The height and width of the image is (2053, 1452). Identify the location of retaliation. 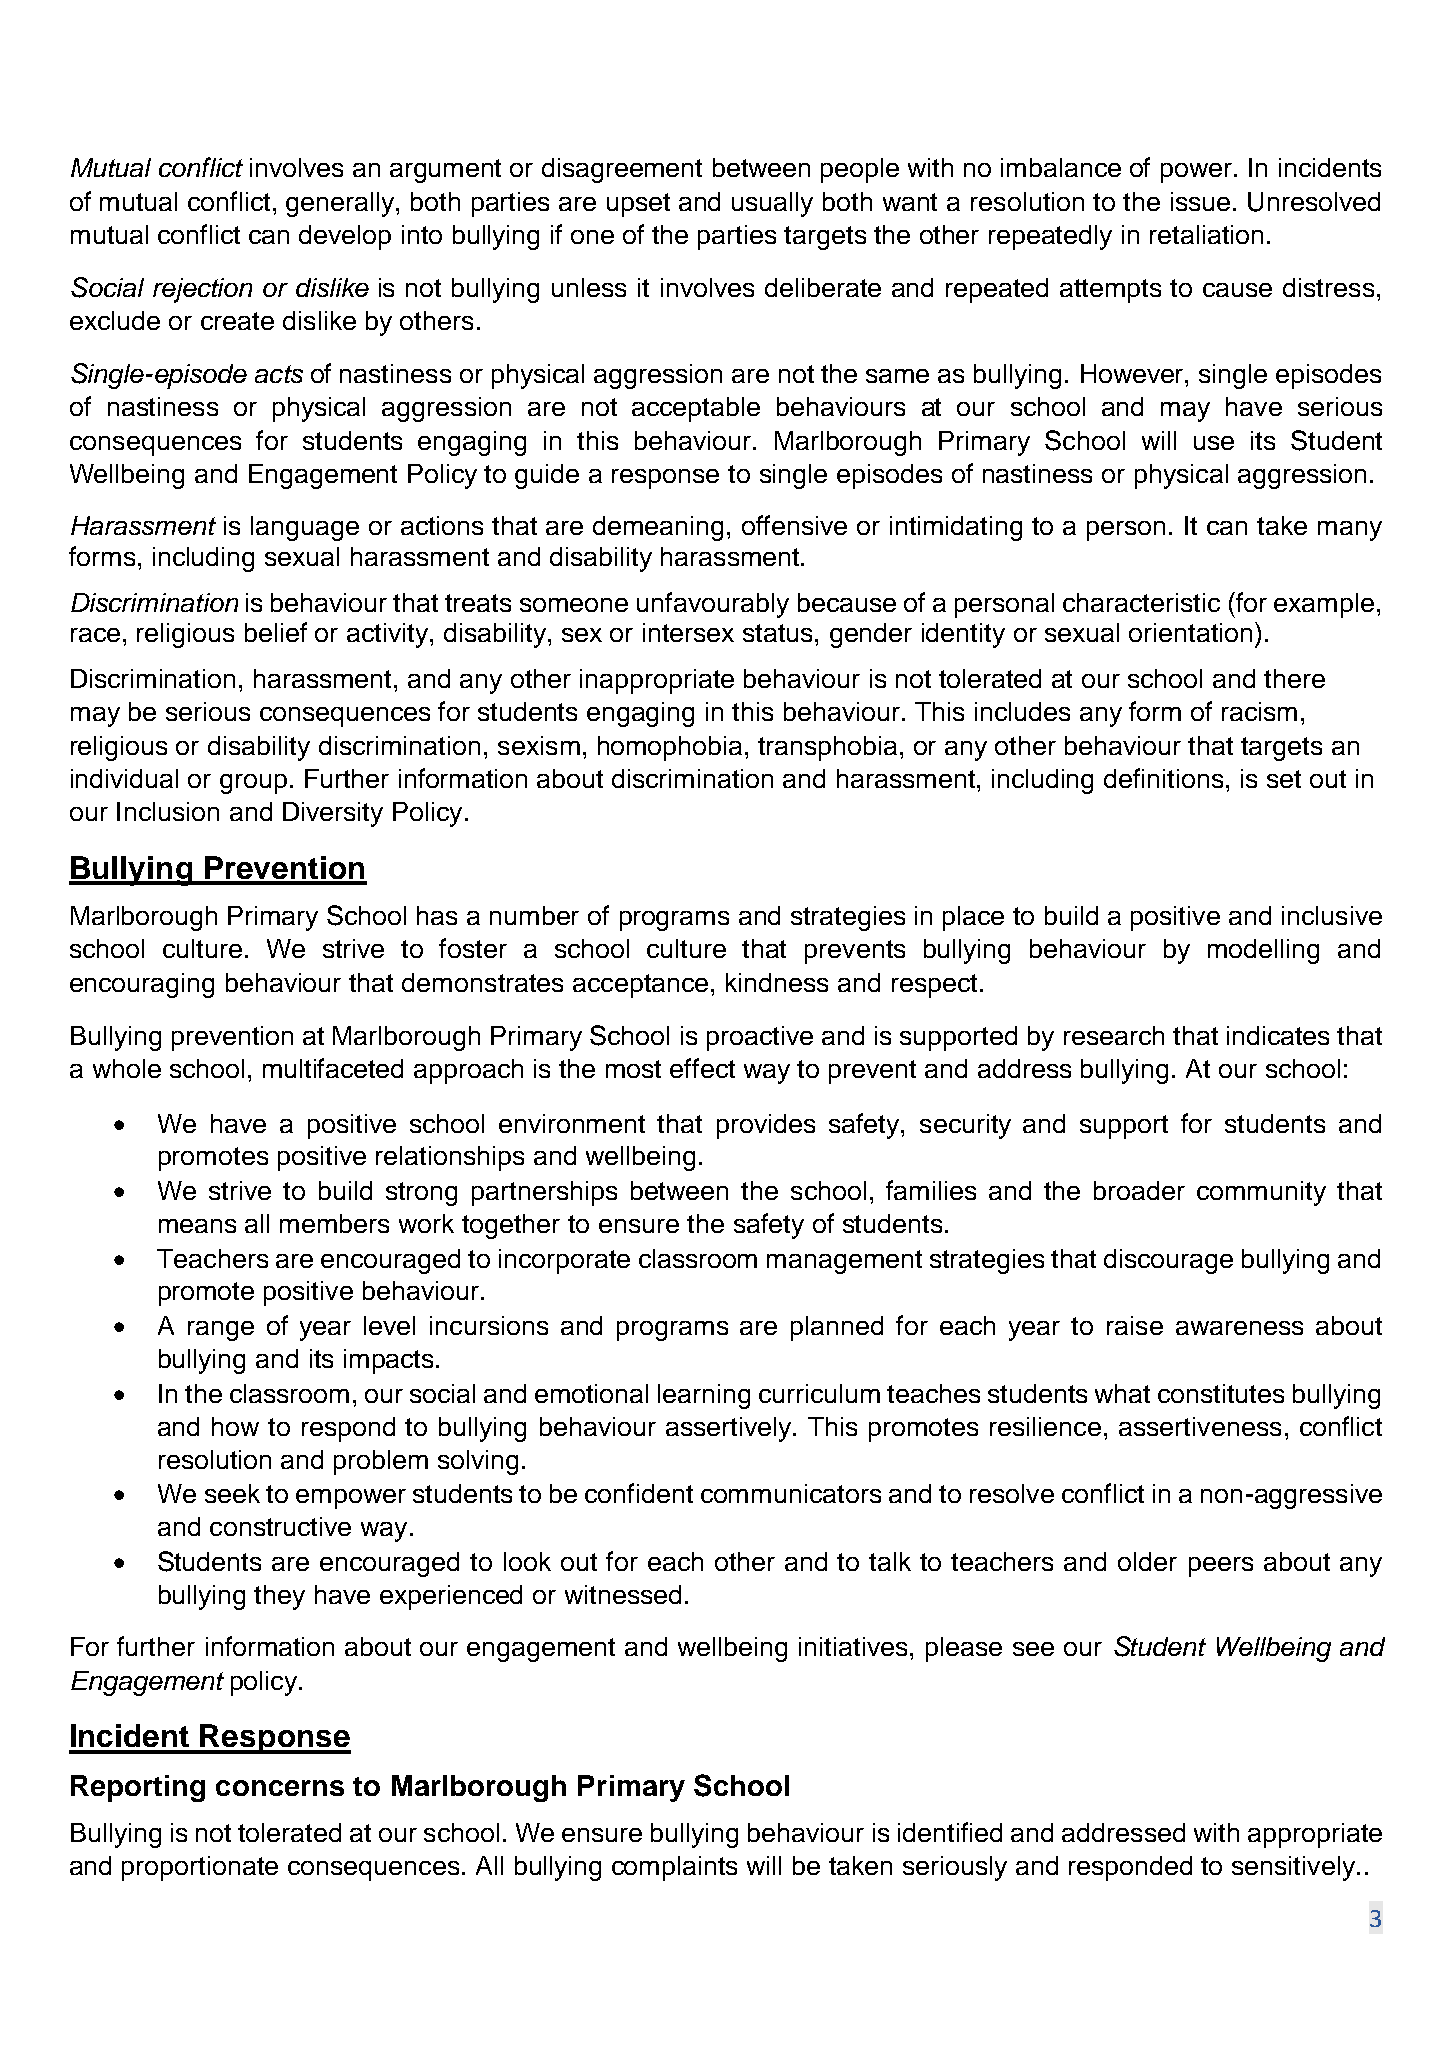
(1206, 234).
